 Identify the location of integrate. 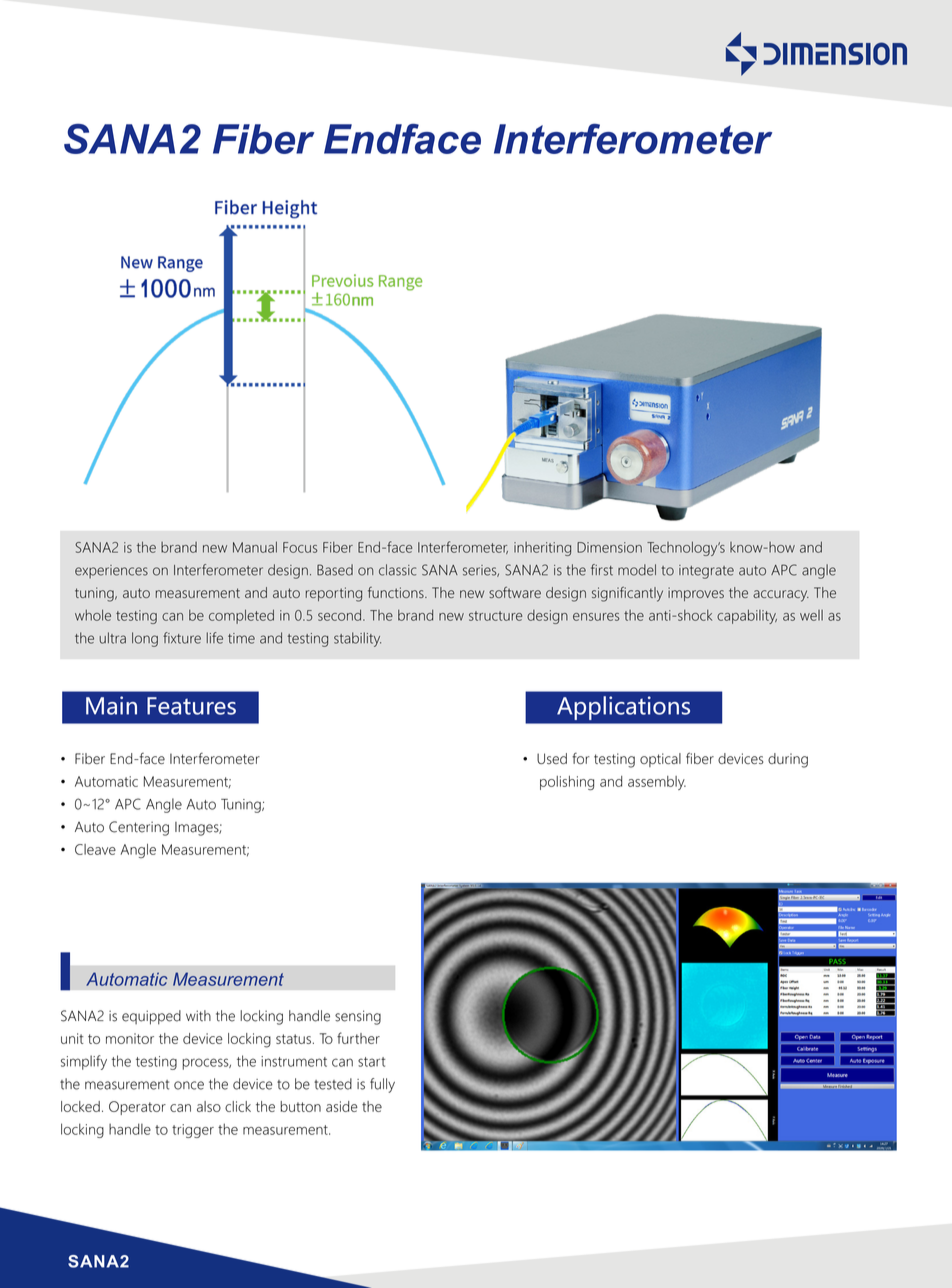
(706, 572).
